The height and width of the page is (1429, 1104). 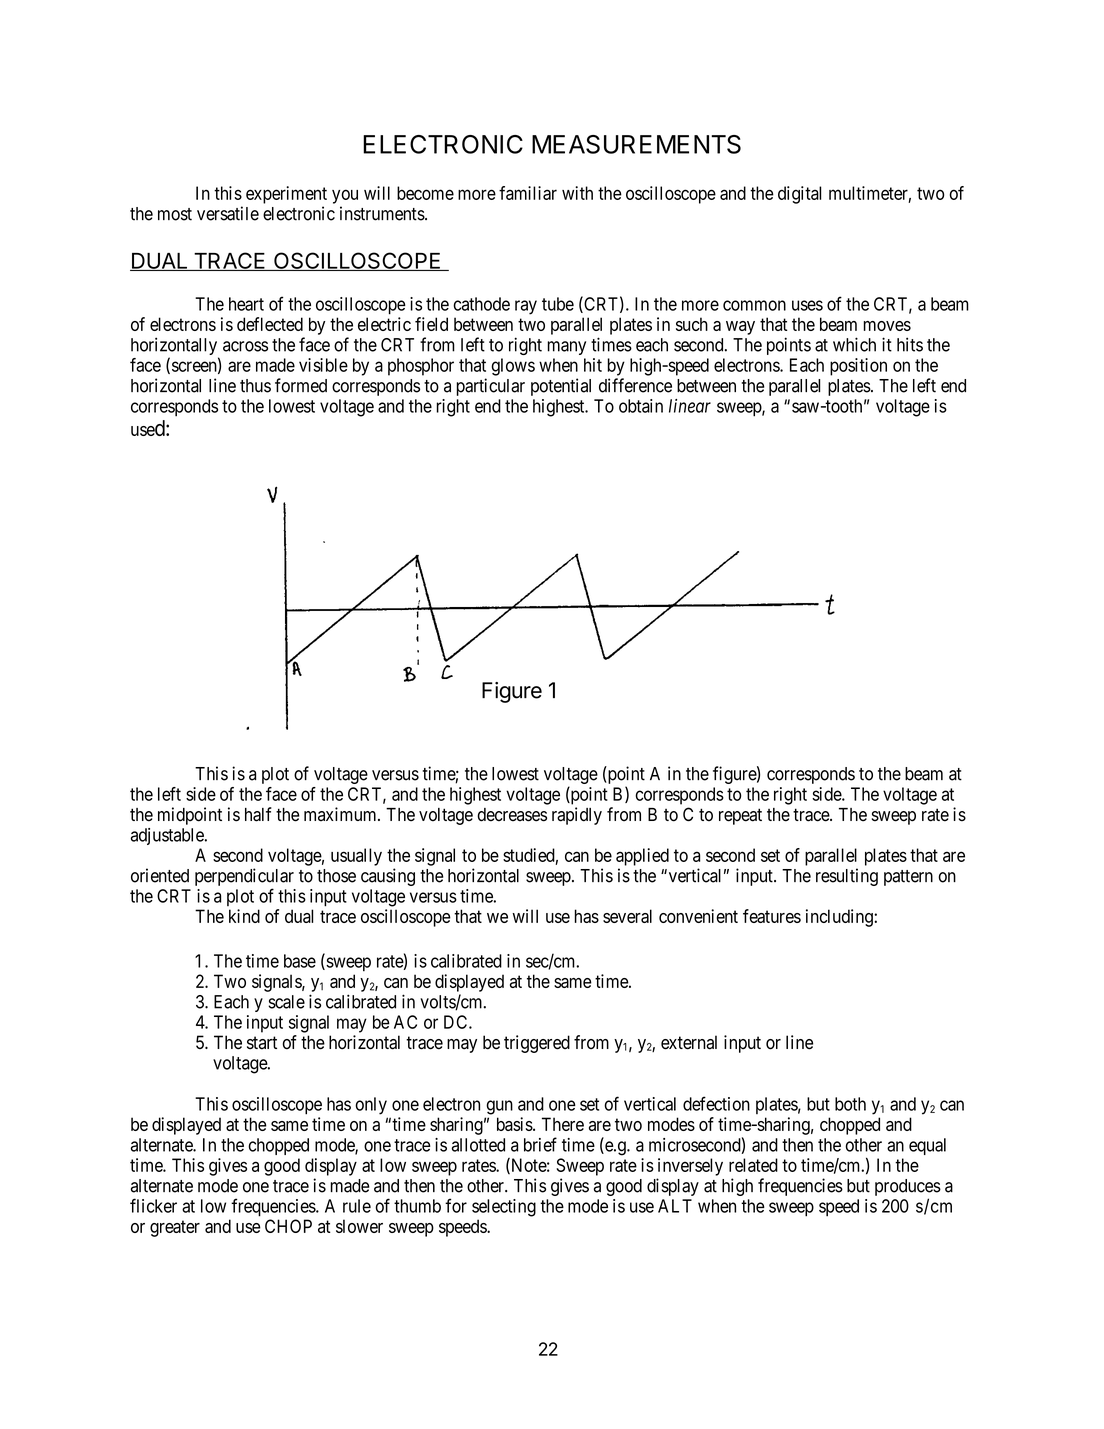 I want to click on produces, so click(x=908, y=1187).
